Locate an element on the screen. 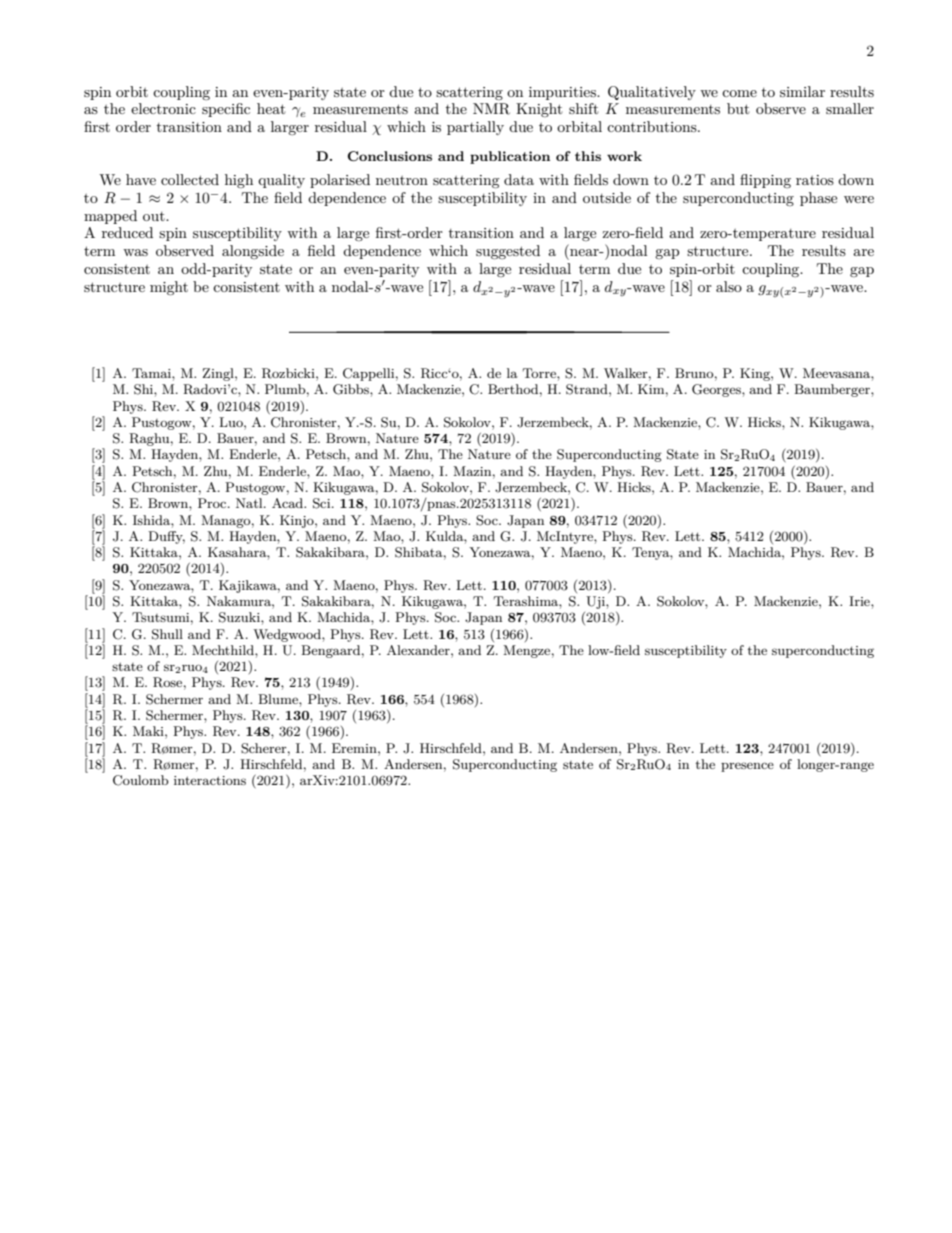  also is located at coordinates (729, 286).
